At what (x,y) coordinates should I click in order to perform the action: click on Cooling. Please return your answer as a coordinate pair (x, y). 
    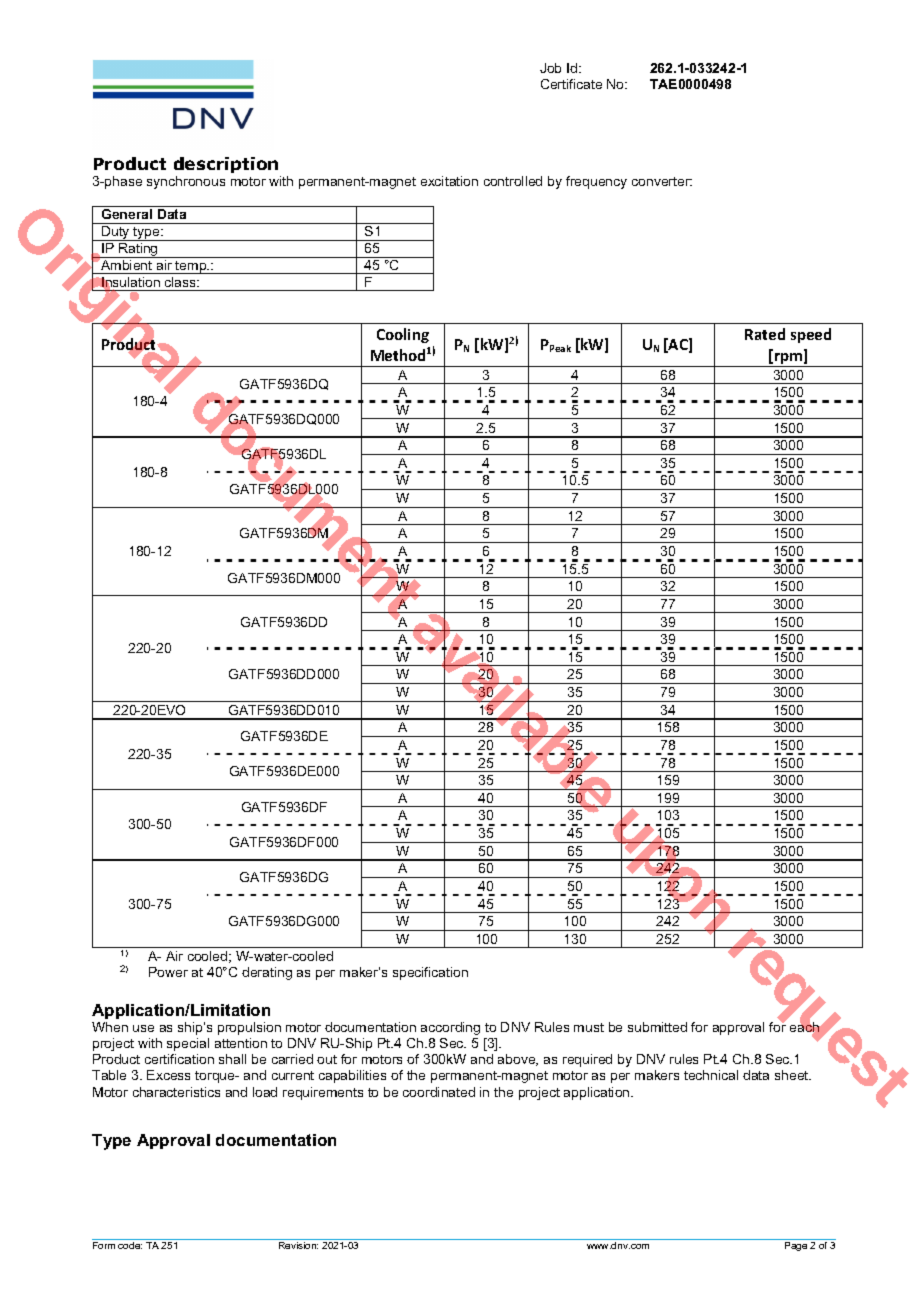
    Looking at the image, I should click on (403, 335).
